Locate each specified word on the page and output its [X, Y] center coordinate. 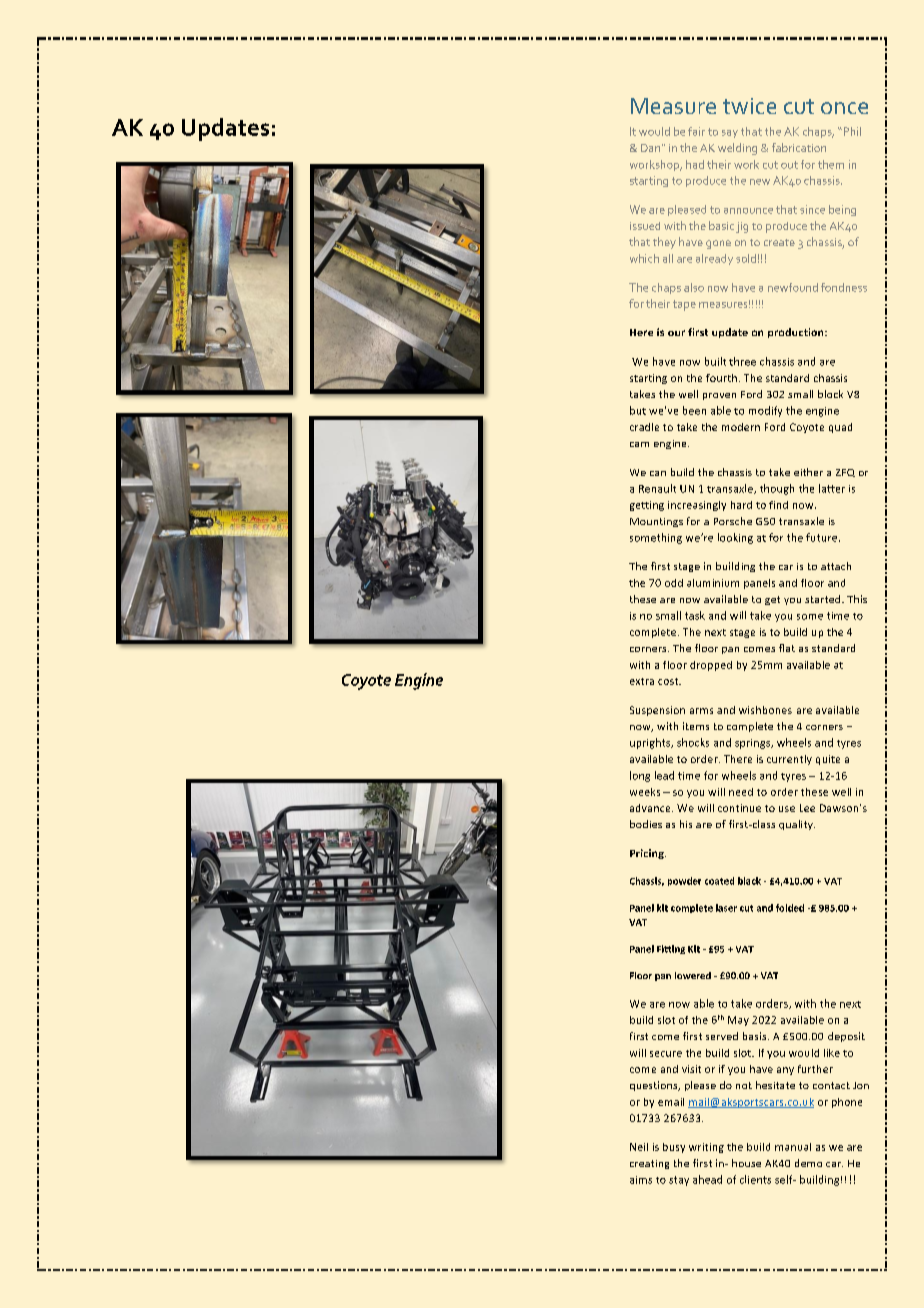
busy [674, 1148]
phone [847, 1103]
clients [755, 1179]
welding [737, 149]
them [831, 164]
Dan [652, 148]
